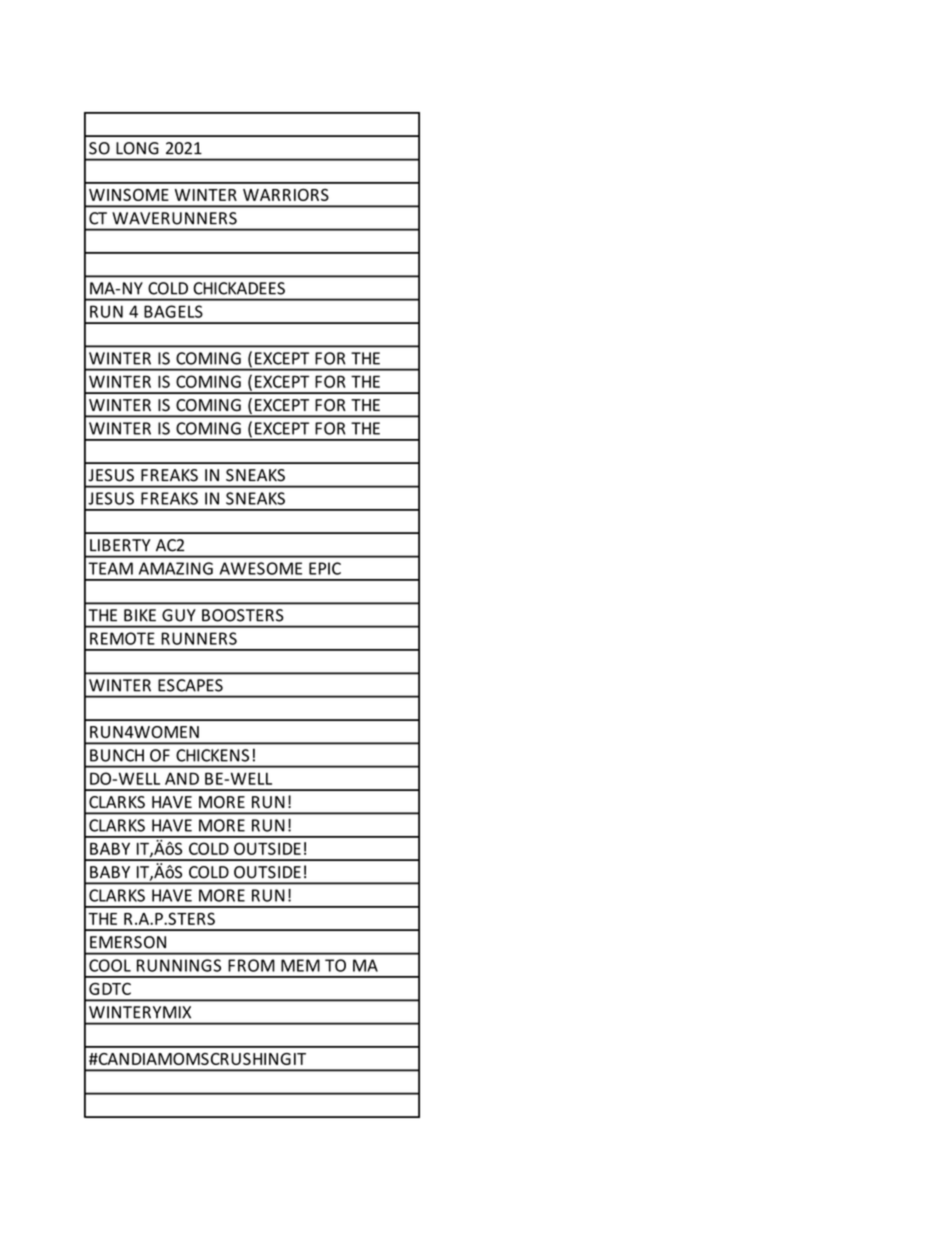 This page has width=952, height=1233. What do you see at coordinates (212, 755) in the page?
I see `CHICKENS` at bounding box center [212, 755].
